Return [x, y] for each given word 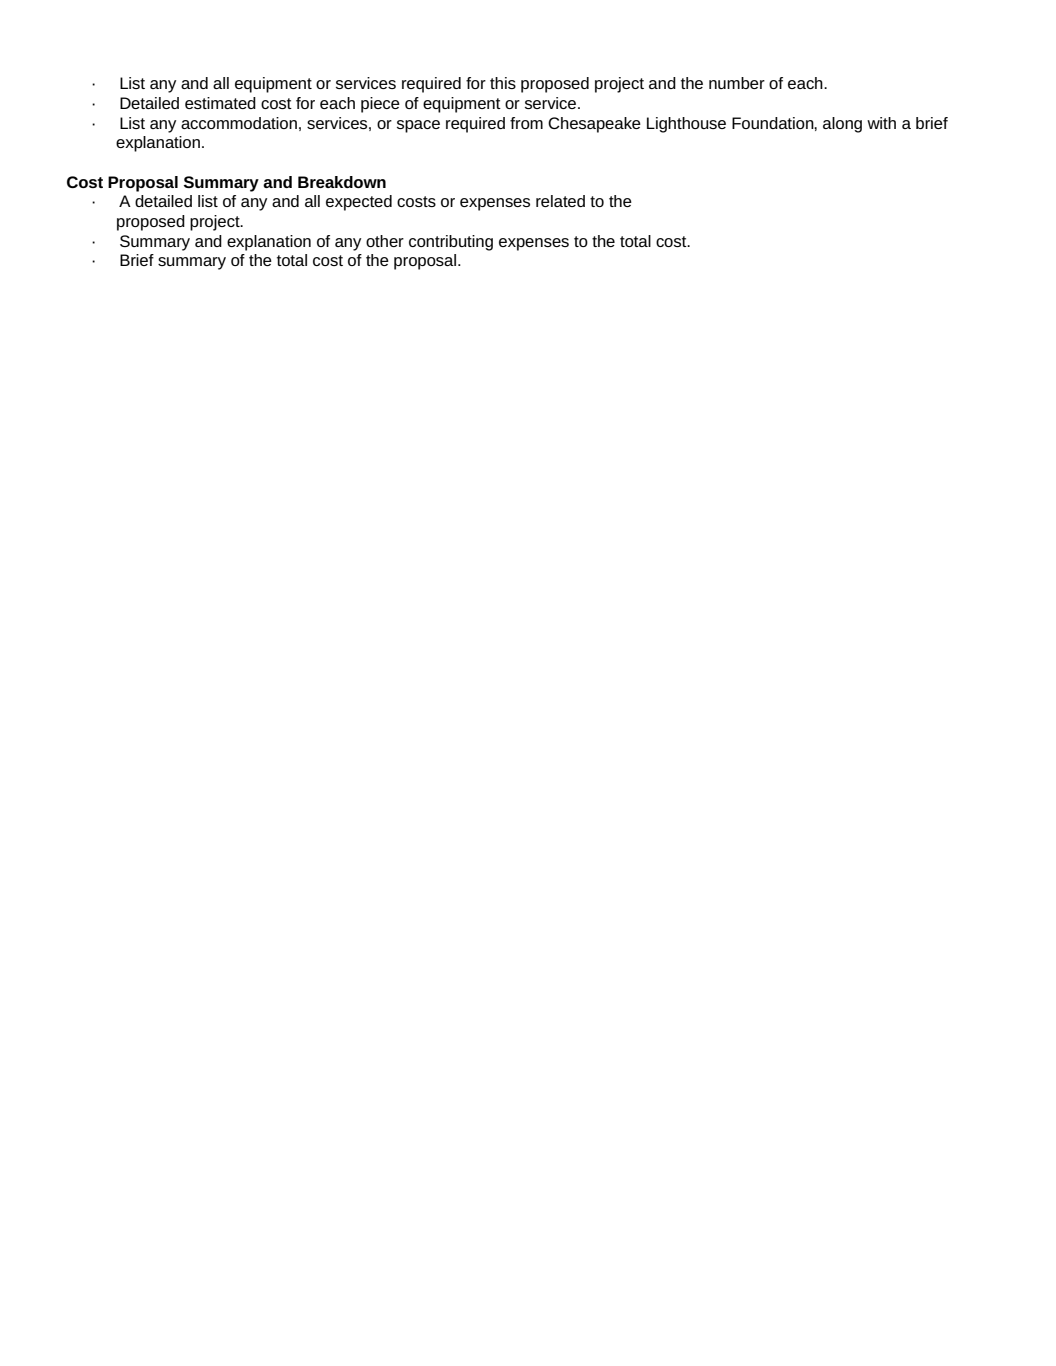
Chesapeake [594, 125]
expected [359, 203]
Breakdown [342, 182]
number [737, 83]
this [503, 83]
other [385, 241]
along [842, 125]
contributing [451, 243]
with [881, 123]
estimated [220, 103]
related [560, 201]
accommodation [239, 123]
